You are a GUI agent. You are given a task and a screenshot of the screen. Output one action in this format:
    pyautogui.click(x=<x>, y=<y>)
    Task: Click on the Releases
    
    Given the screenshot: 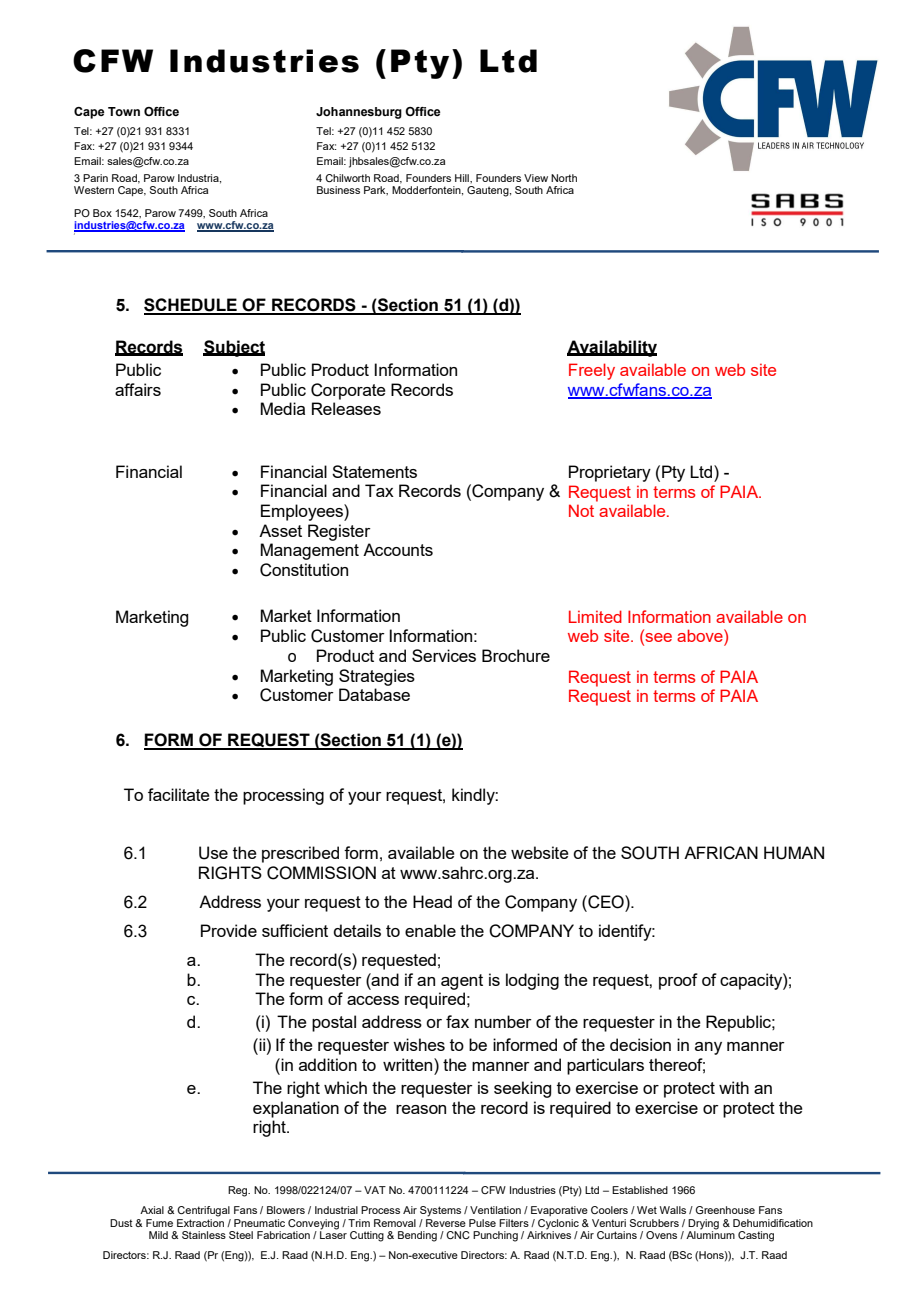 What is the action you would take?
    pyautogui.click(x=346, y=408)
